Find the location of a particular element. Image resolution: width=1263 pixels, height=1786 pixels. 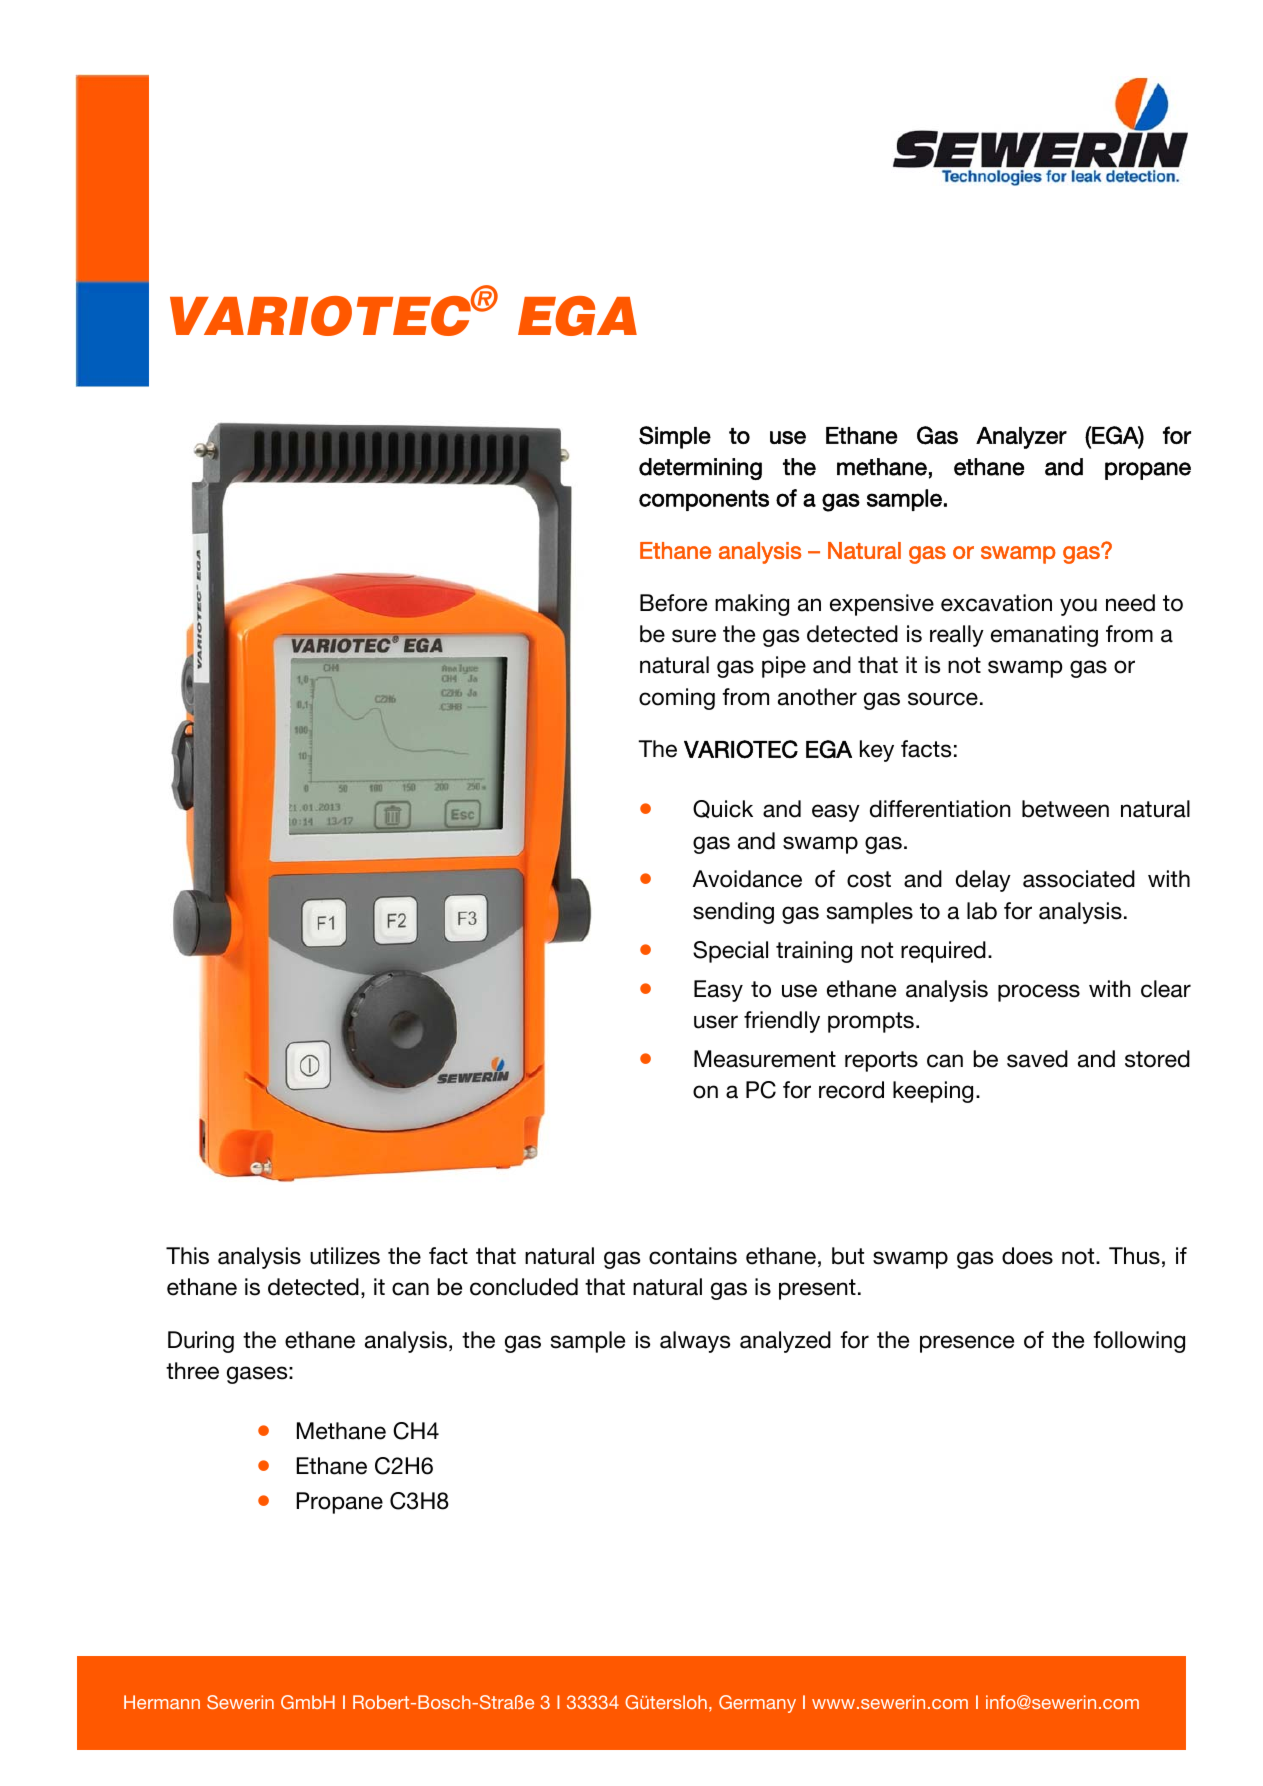

contains is located at coordinates (693, 1256).
